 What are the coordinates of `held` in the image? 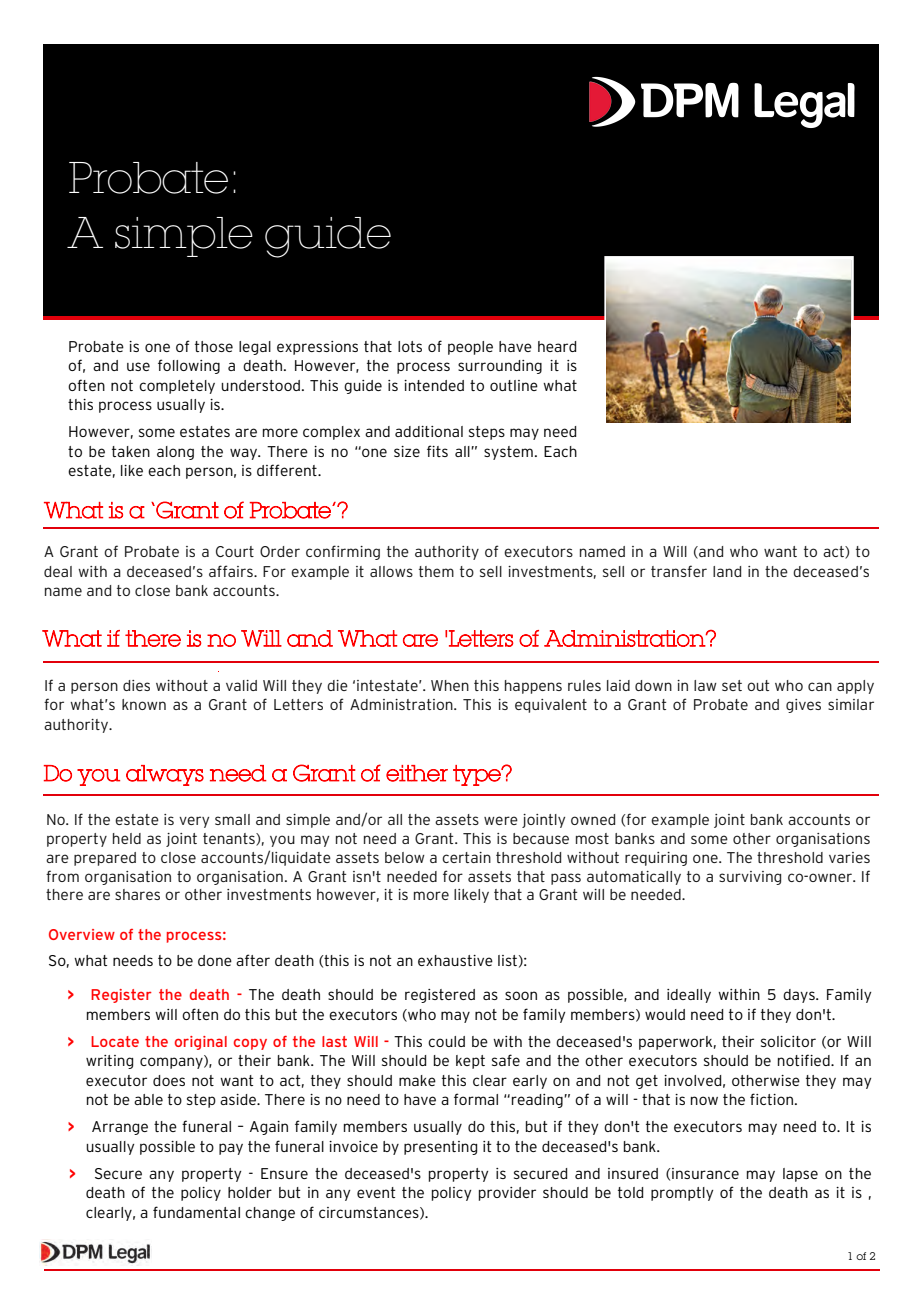 It's located at (127, 838).
